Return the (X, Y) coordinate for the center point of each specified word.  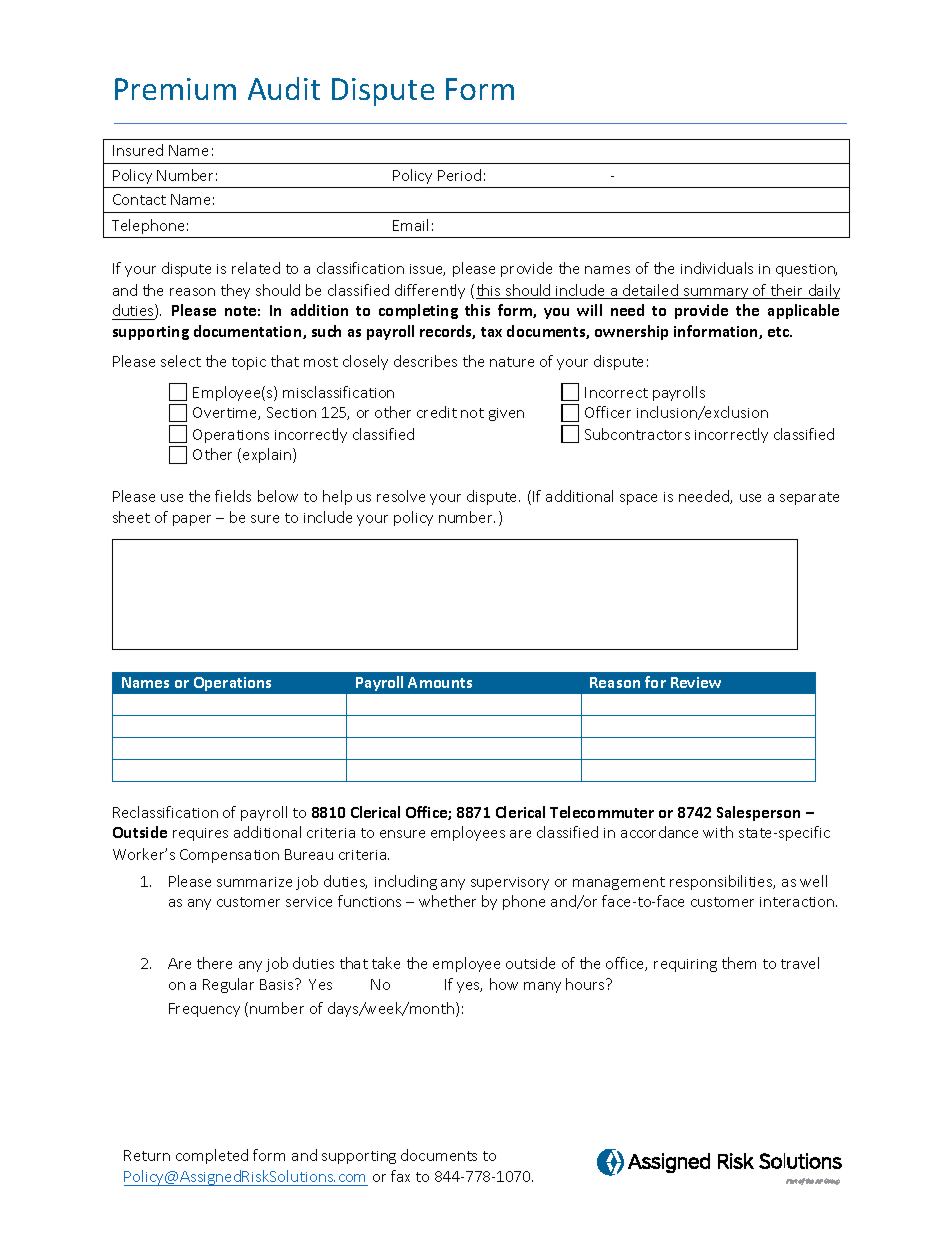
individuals (717, 268)
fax (400, 1176)
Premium (175, 89)
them (739, 963)
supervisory (510, 883)
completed (212, 1156)
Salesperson (758, 813)
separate (809, 498)
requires (200, 834)
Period (459, 175)
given (506, 414)
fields (233, 496)
